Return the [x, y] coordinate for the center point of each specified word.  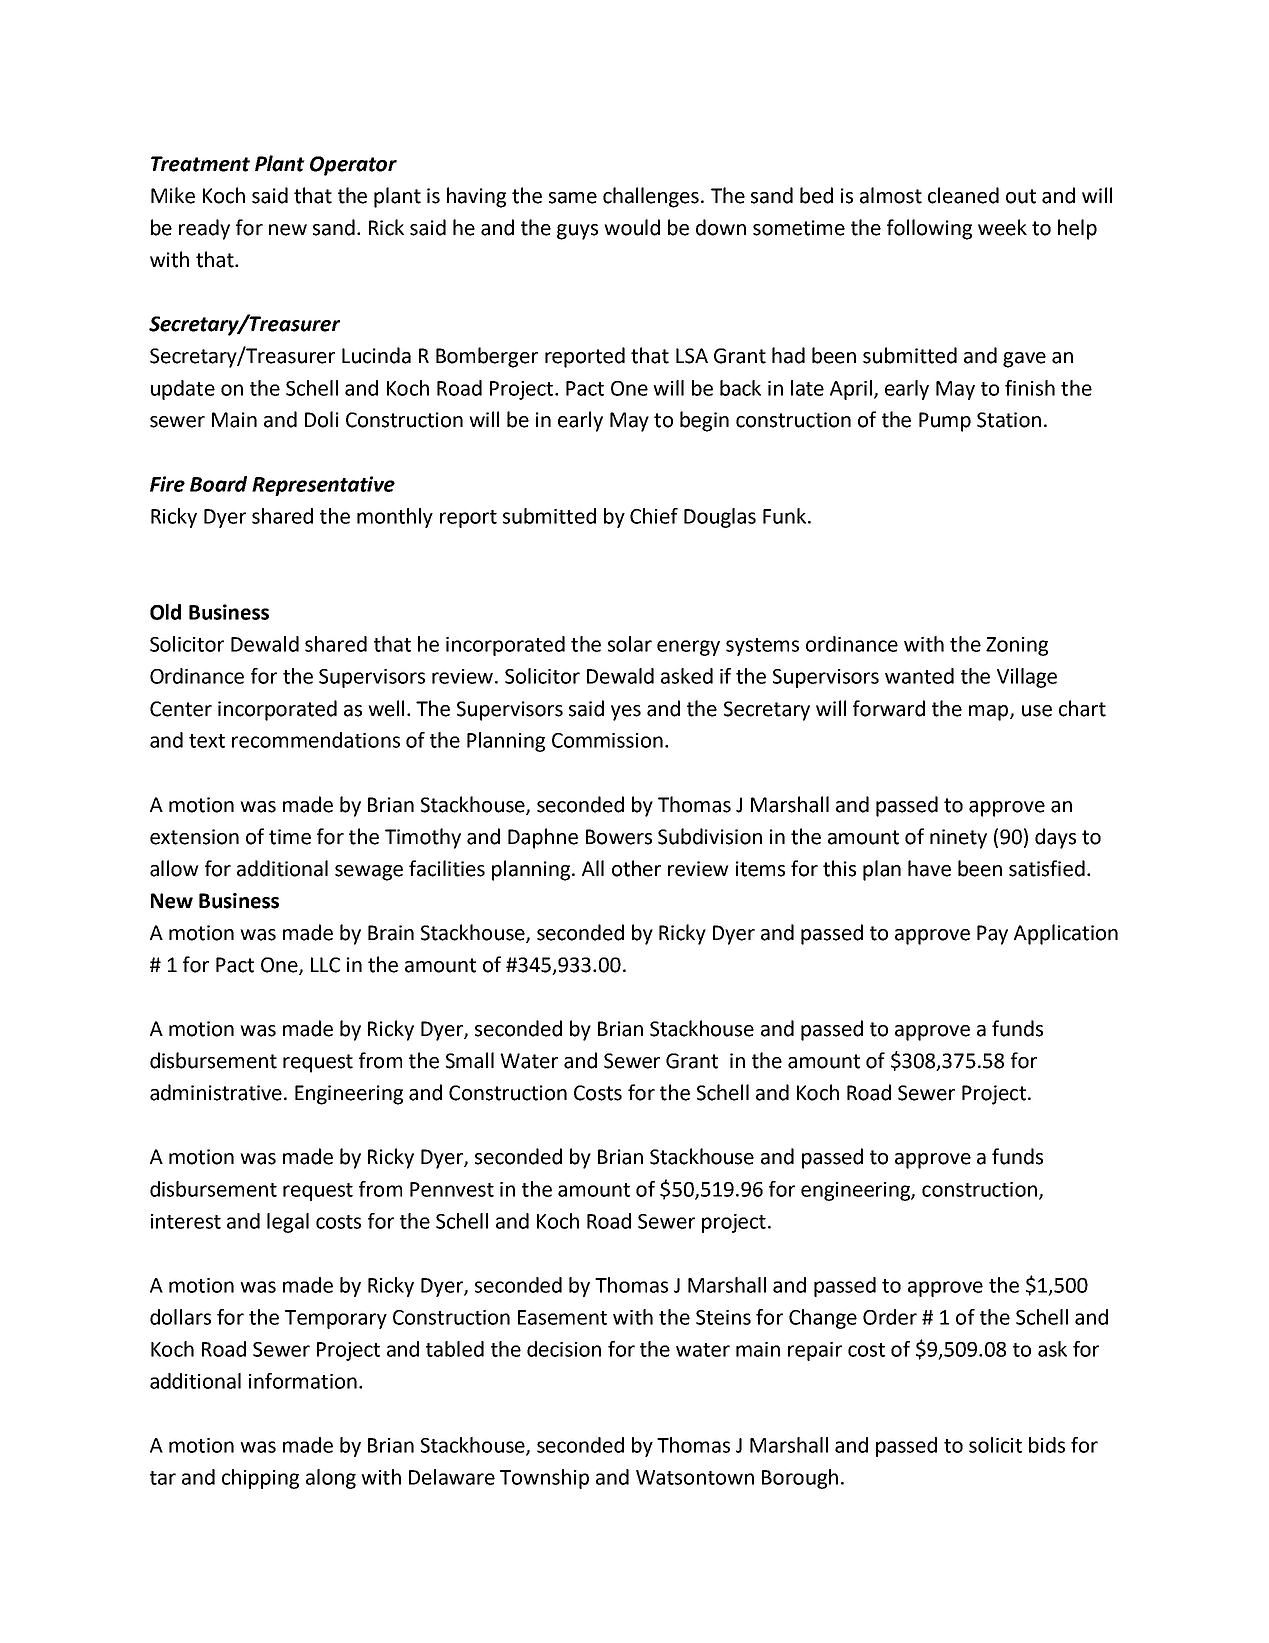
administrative [216, 1092]
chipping [260, 1479]
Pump [945, 422]
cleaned [963, 195]
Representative [323, 486]
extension [194, 837]
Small [470, 1060]
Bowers [619, 837]
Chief [654, 516]
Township [544, 1479]
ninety [958, 839]
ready [204, 229]
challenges [651, 197]
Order [890, 1317]
